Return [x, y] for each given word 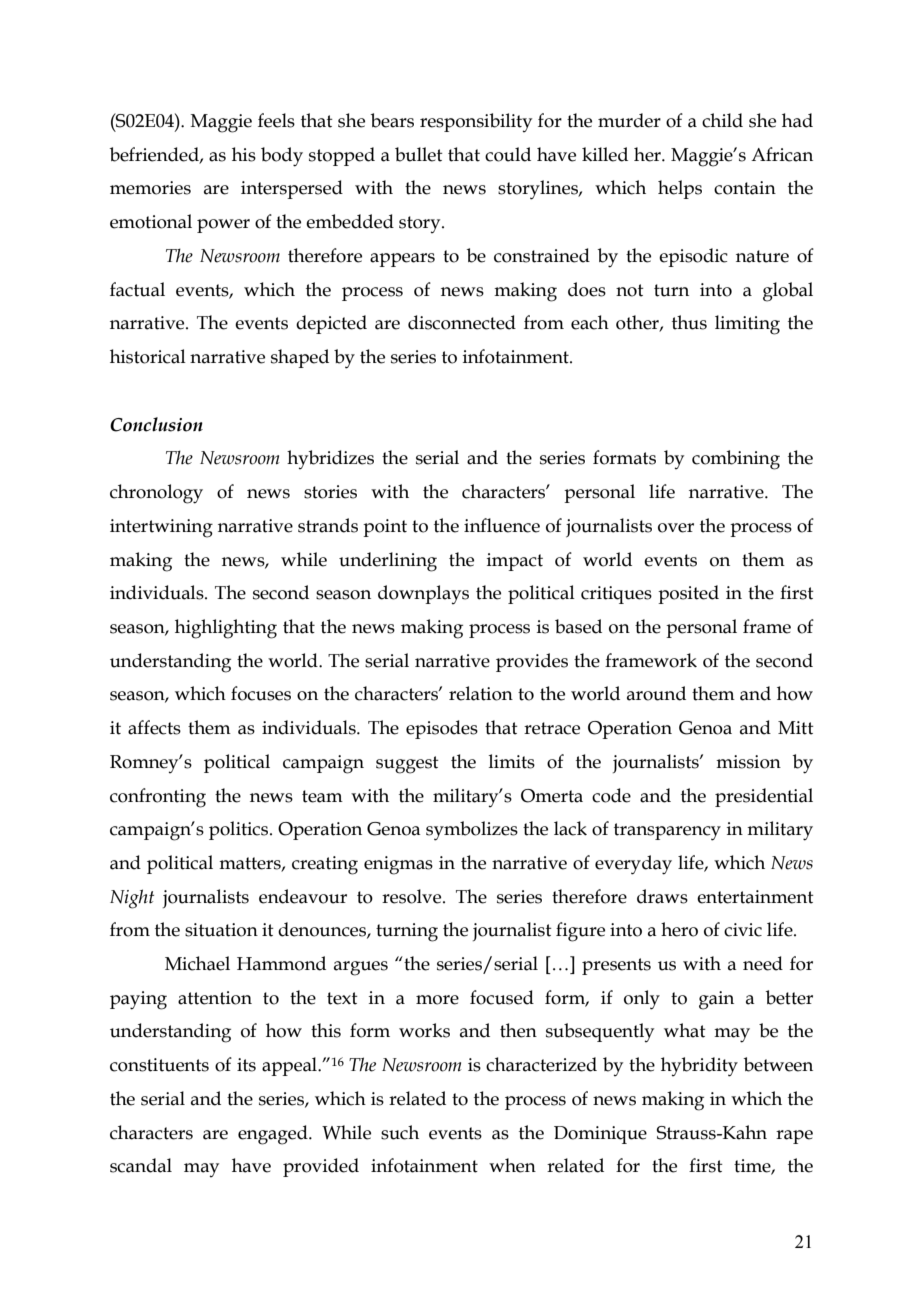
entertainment [755, 897]
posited [688, 594]
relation [481, 693]
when [512, 1165]
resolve [413, 896]
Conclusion [156, 424]
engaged [274, 1135]
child [722, 120]
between [778, 1064]
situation [221, 930]
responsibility [476, 122]
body [282, 157]
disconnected [462, 322]
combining [736, 460]
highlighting [226, 629]
